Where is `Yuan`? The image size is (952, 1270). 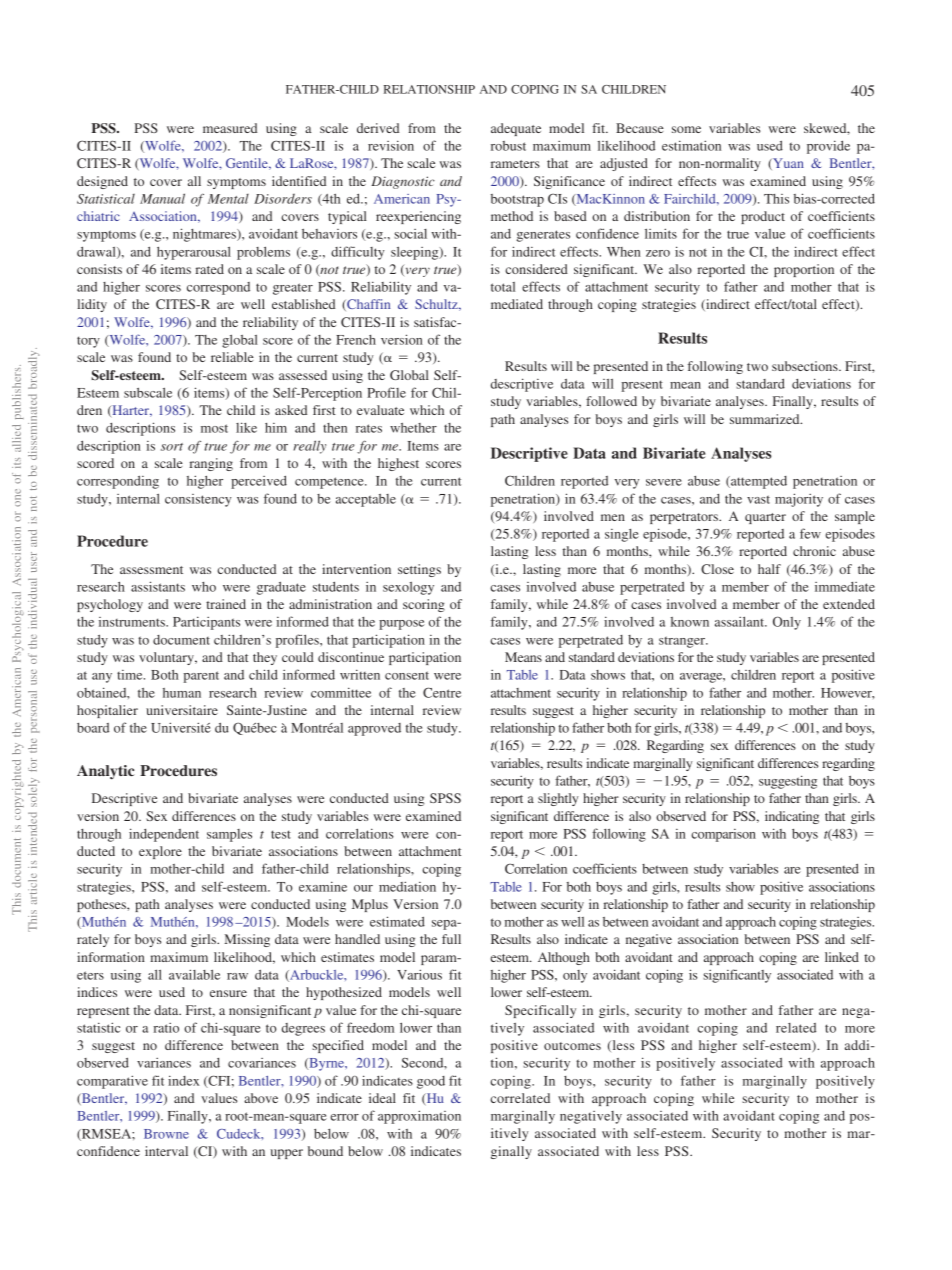
Yuan is located at coordinates (787, 164).
